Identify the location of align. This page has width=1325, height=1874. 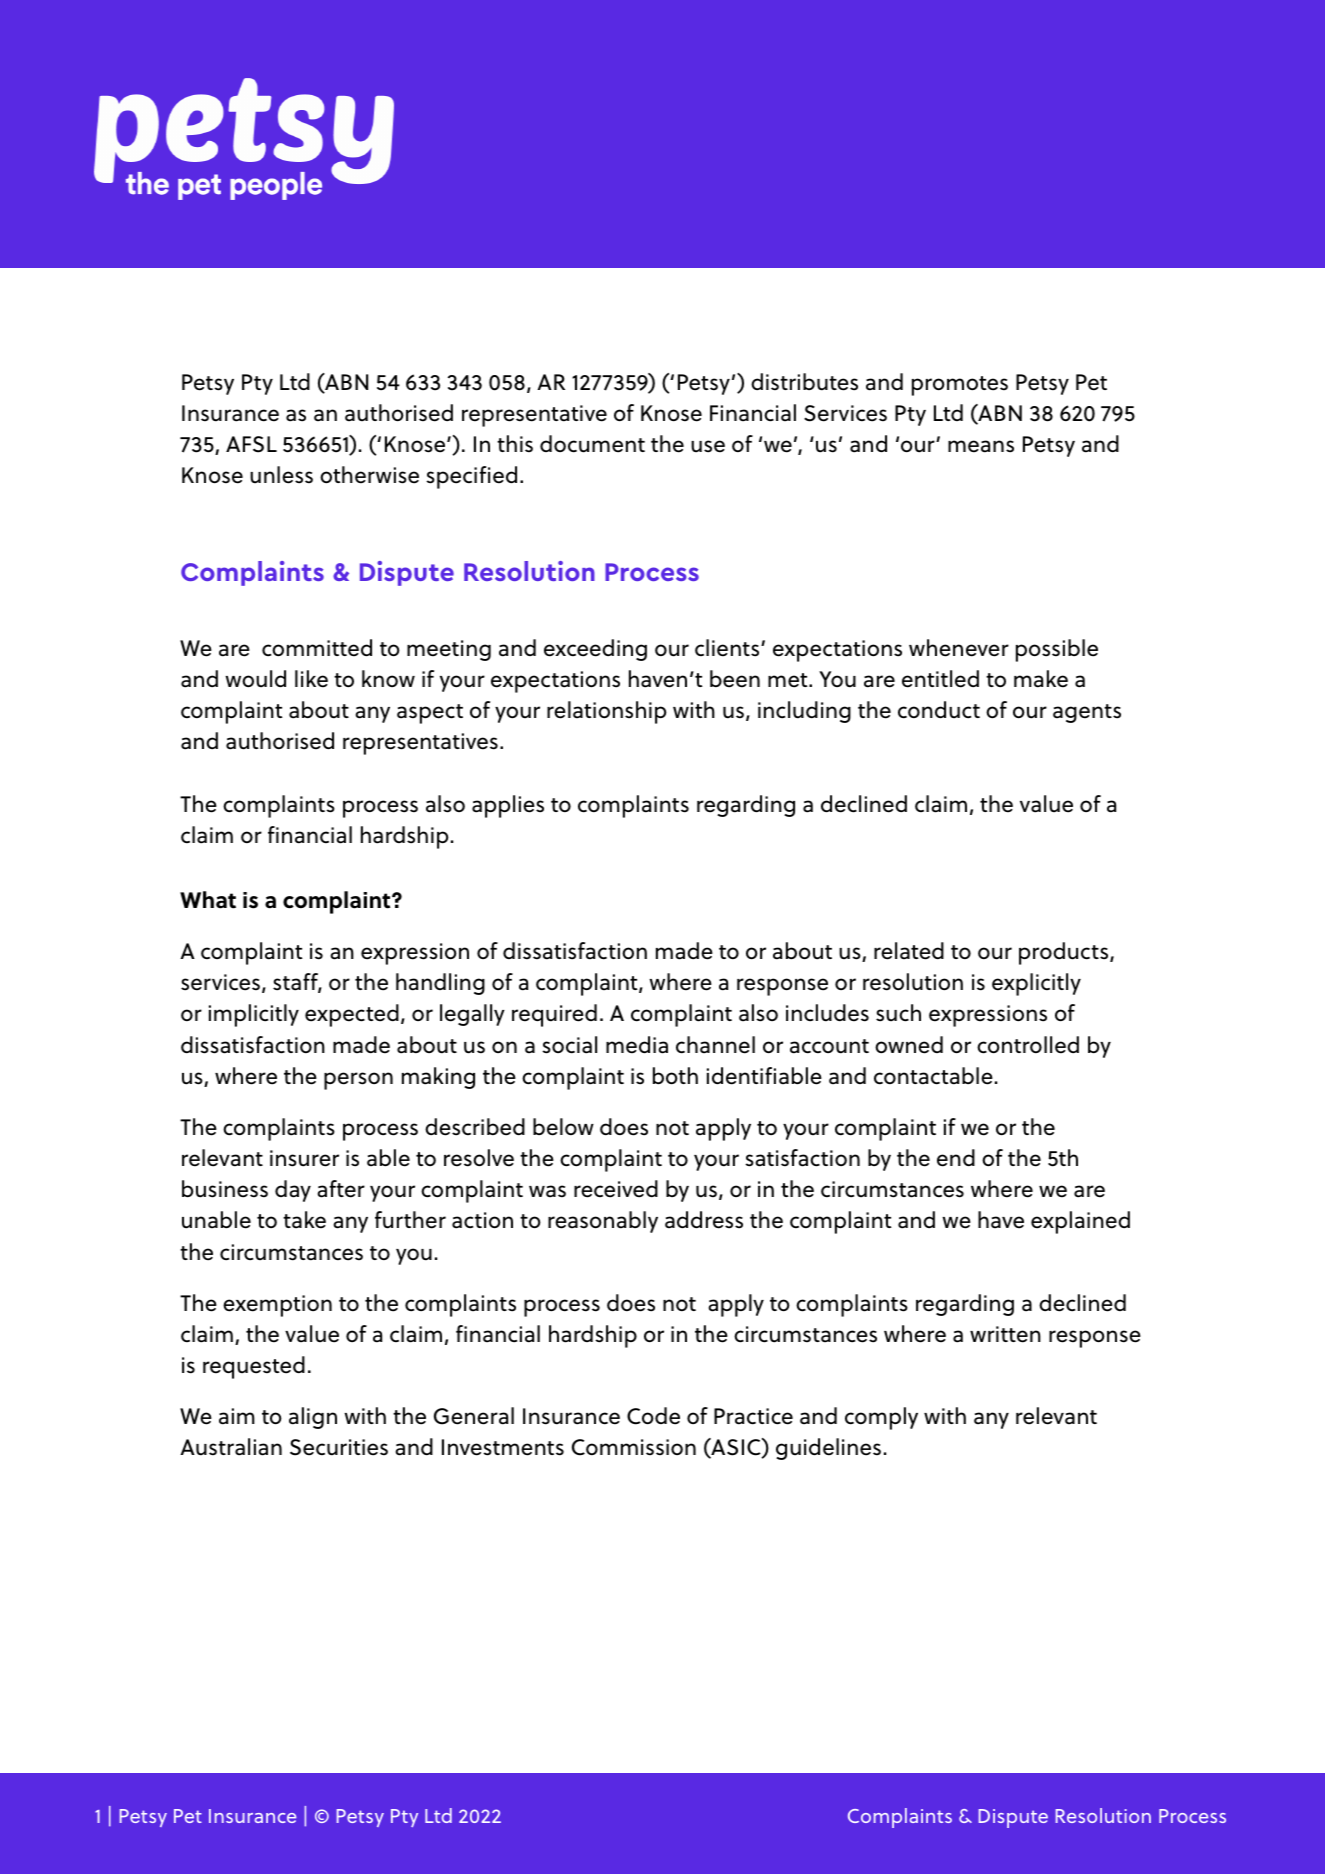
(313, 1418).
